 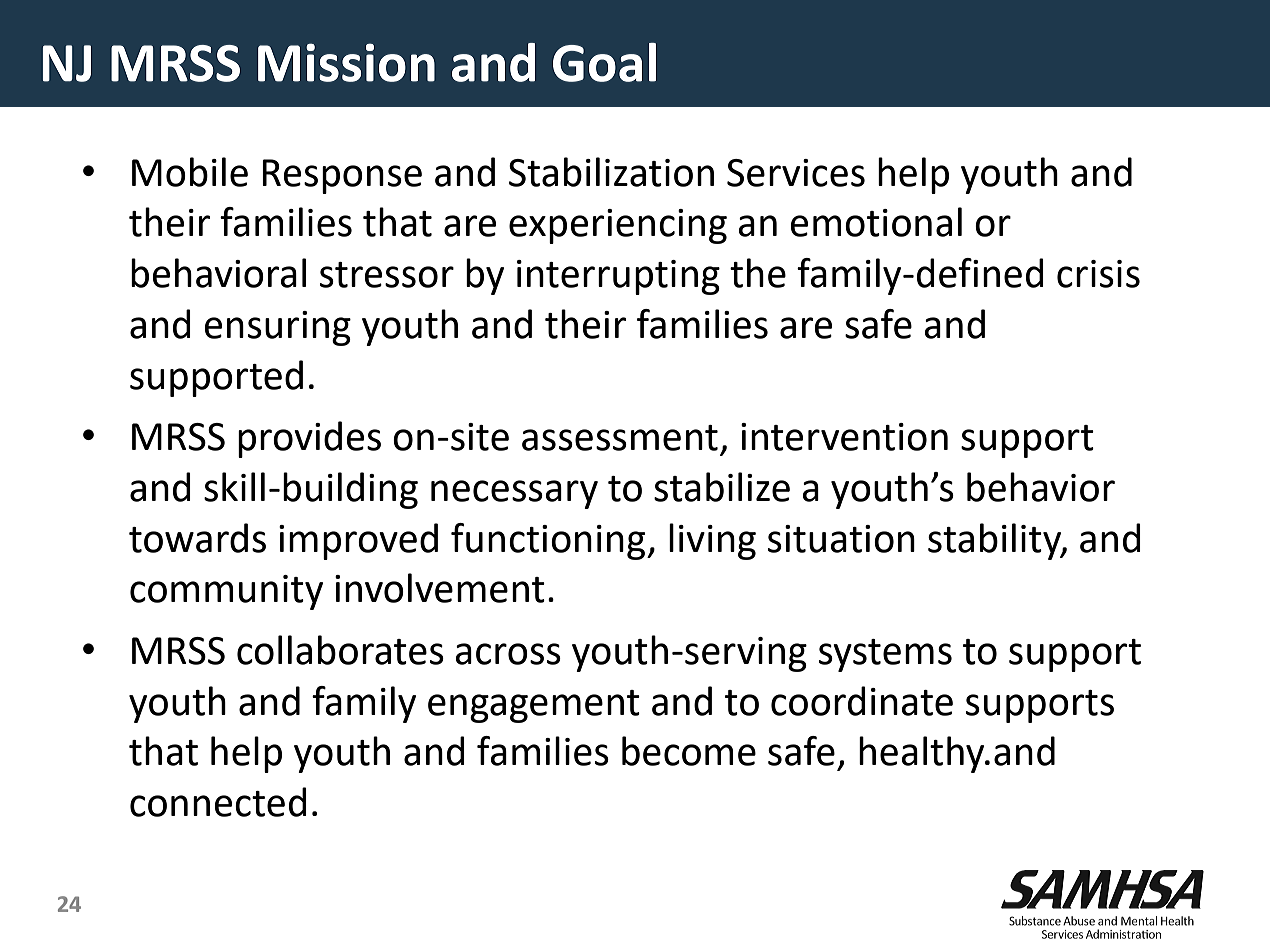 I want to click on Services, so click(x=796, y=173).
